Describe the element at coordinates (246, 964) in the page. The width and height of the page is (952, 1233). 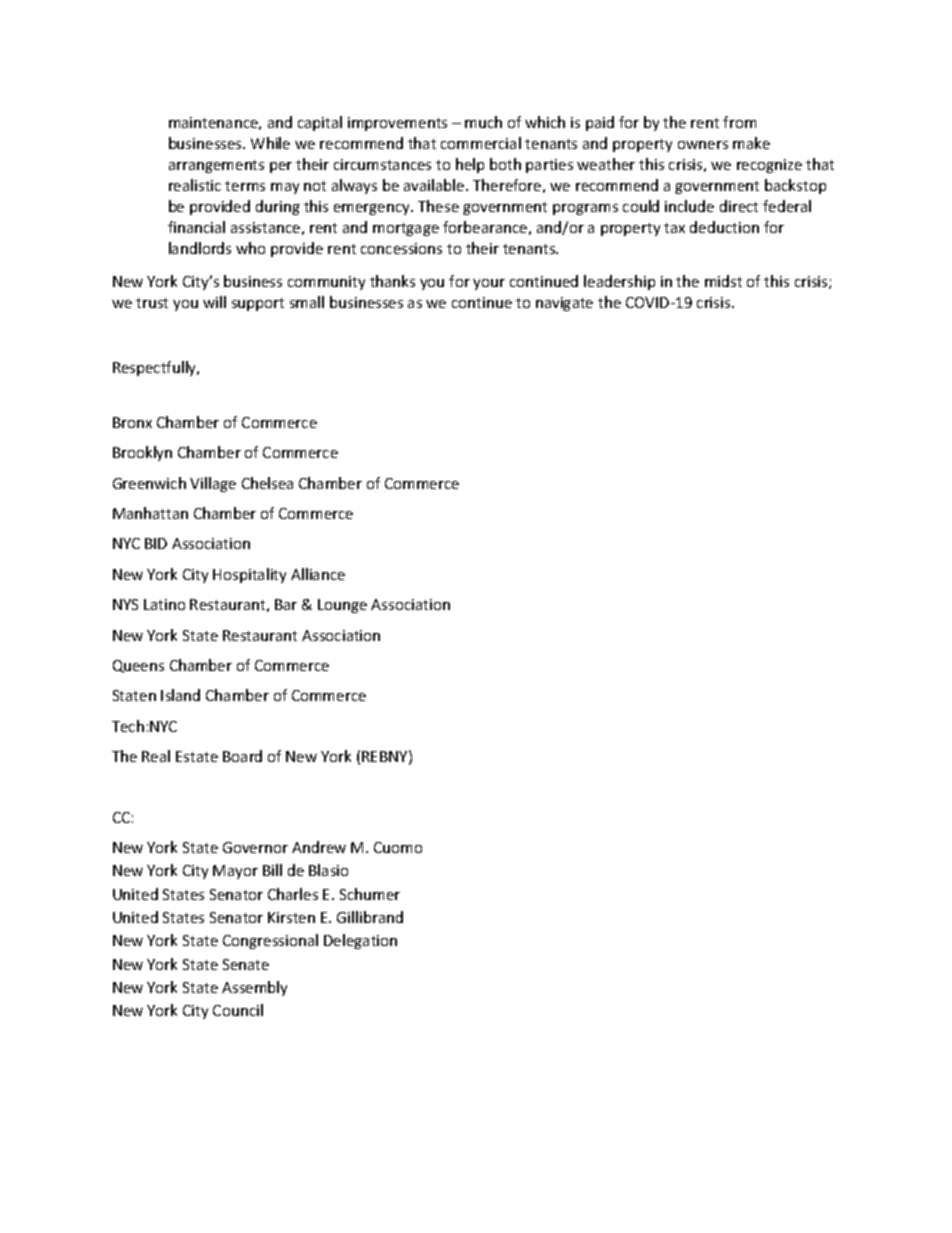
I see `Senate` at that location.
